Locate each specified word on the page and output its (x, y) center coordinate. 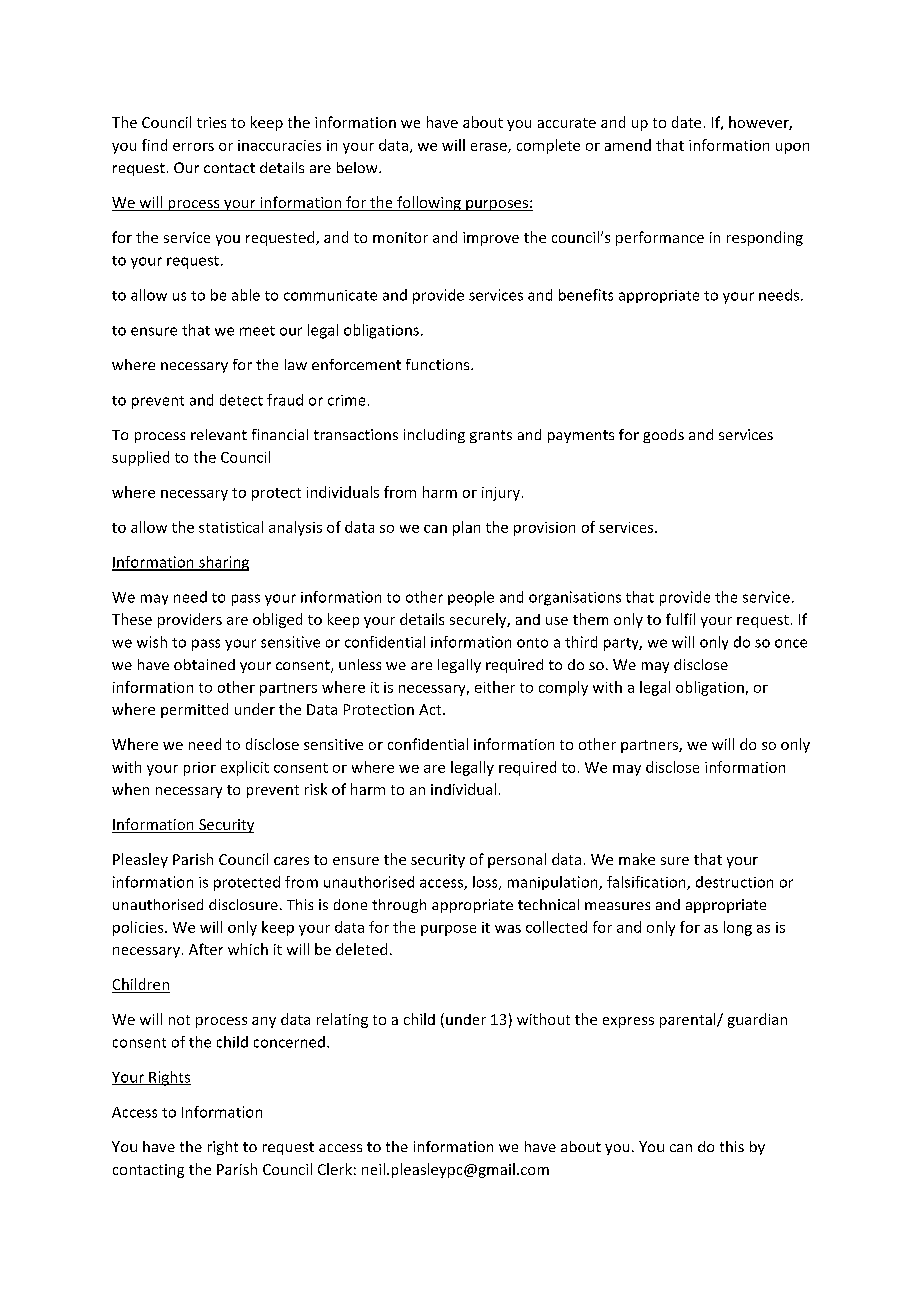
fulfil (680, 619)
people (471, 598)
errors (193, 147)
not (179, 1020)
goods (663, 436)
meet (257, 331)
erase (490, 148)
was (508, 929)
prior (200, 769)
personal (517, 860)
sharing (223, 563)
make (637, 859)
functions (439, 364)
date (686, 122)
